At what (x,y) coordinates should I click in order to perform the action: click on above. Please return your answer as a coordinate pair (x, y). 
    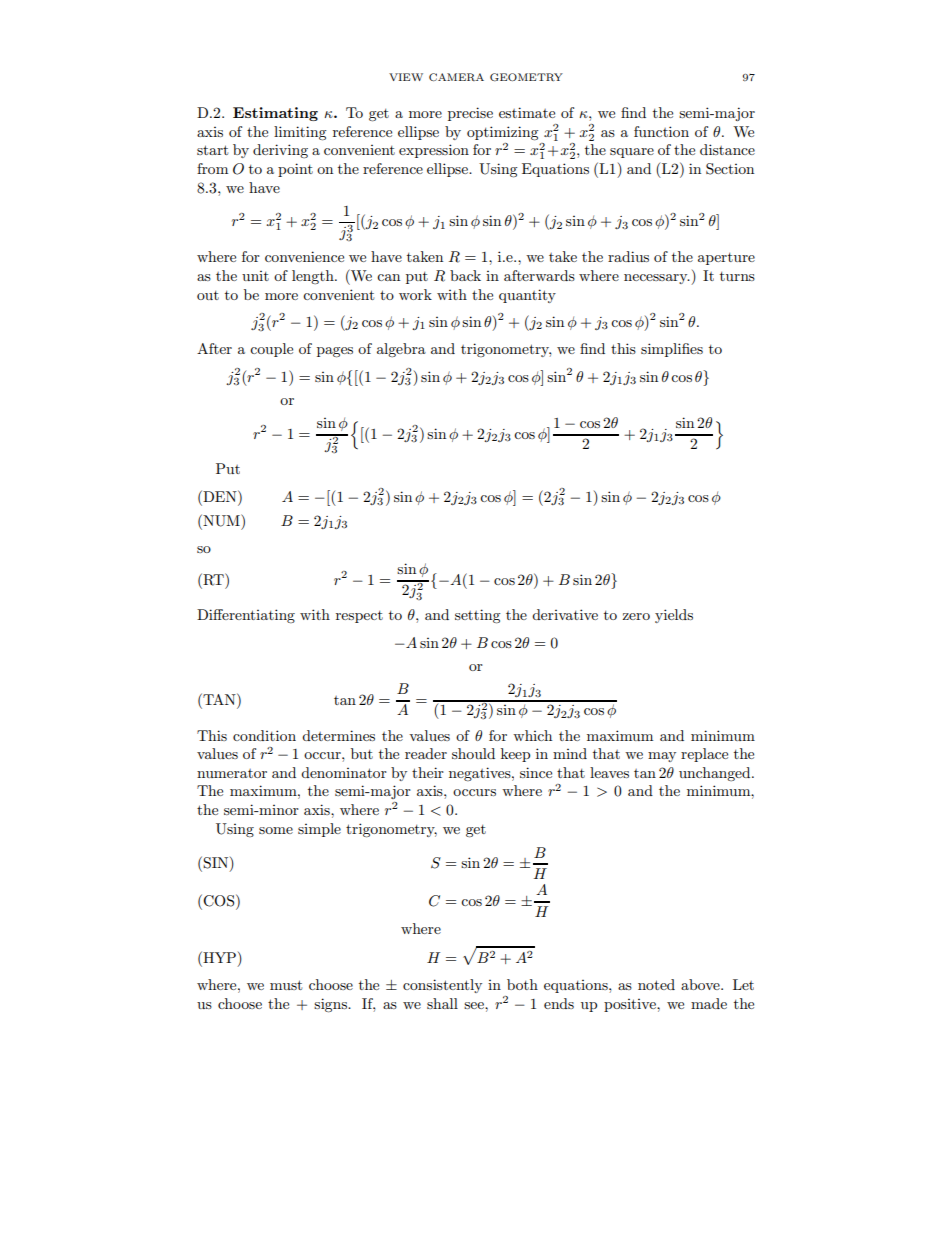
    Looking at the image, I should click on (701, 984).
